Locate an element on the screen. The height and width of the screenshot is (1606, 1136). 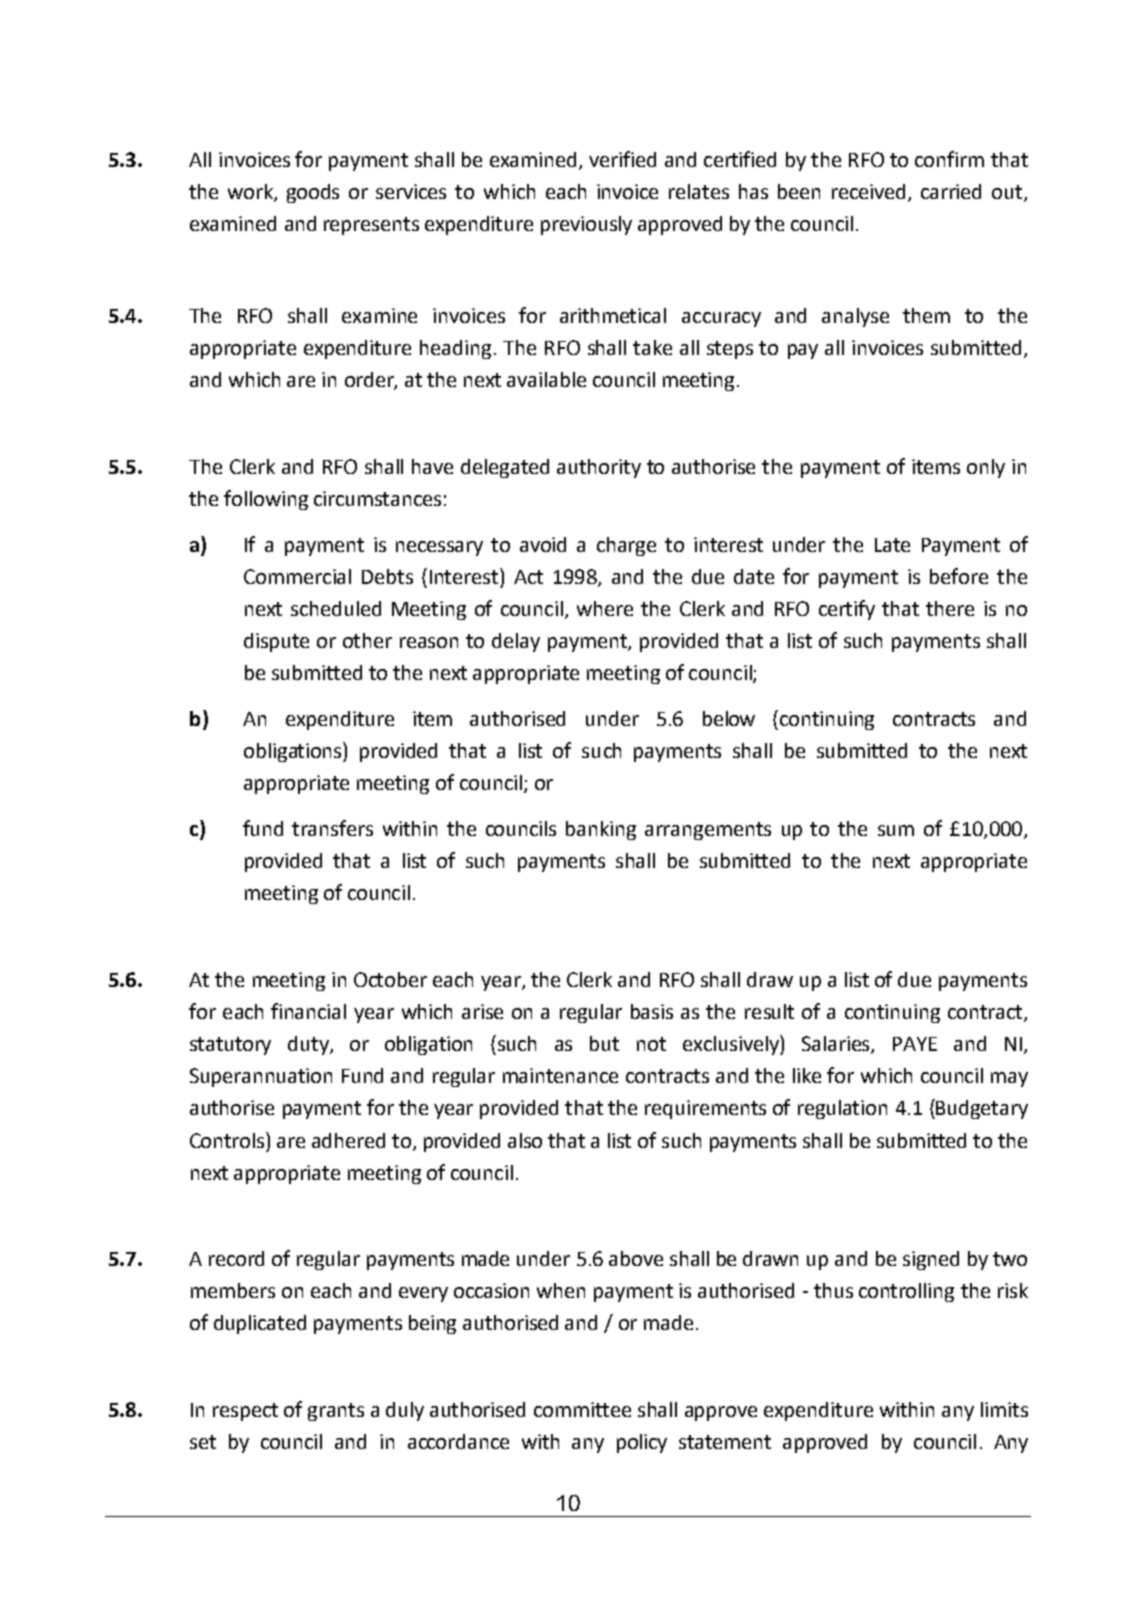
sum is located at coordinates (896, 830).
